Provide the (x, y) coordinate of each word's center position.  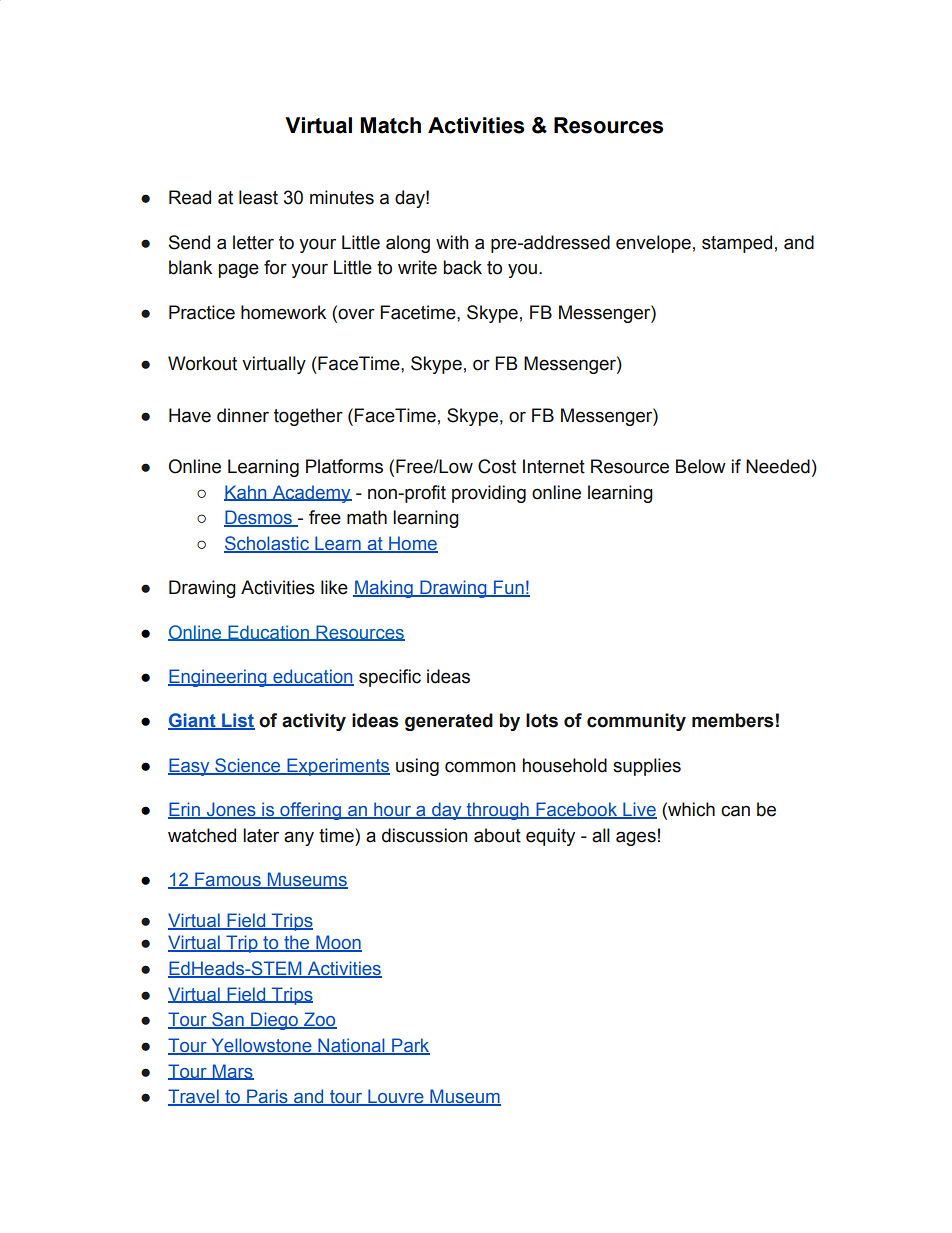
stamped (737, 244)
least (258, 197)
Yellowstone (261, 1046)
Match (390, 125)
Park (410, 1046)
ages (636, 838)
